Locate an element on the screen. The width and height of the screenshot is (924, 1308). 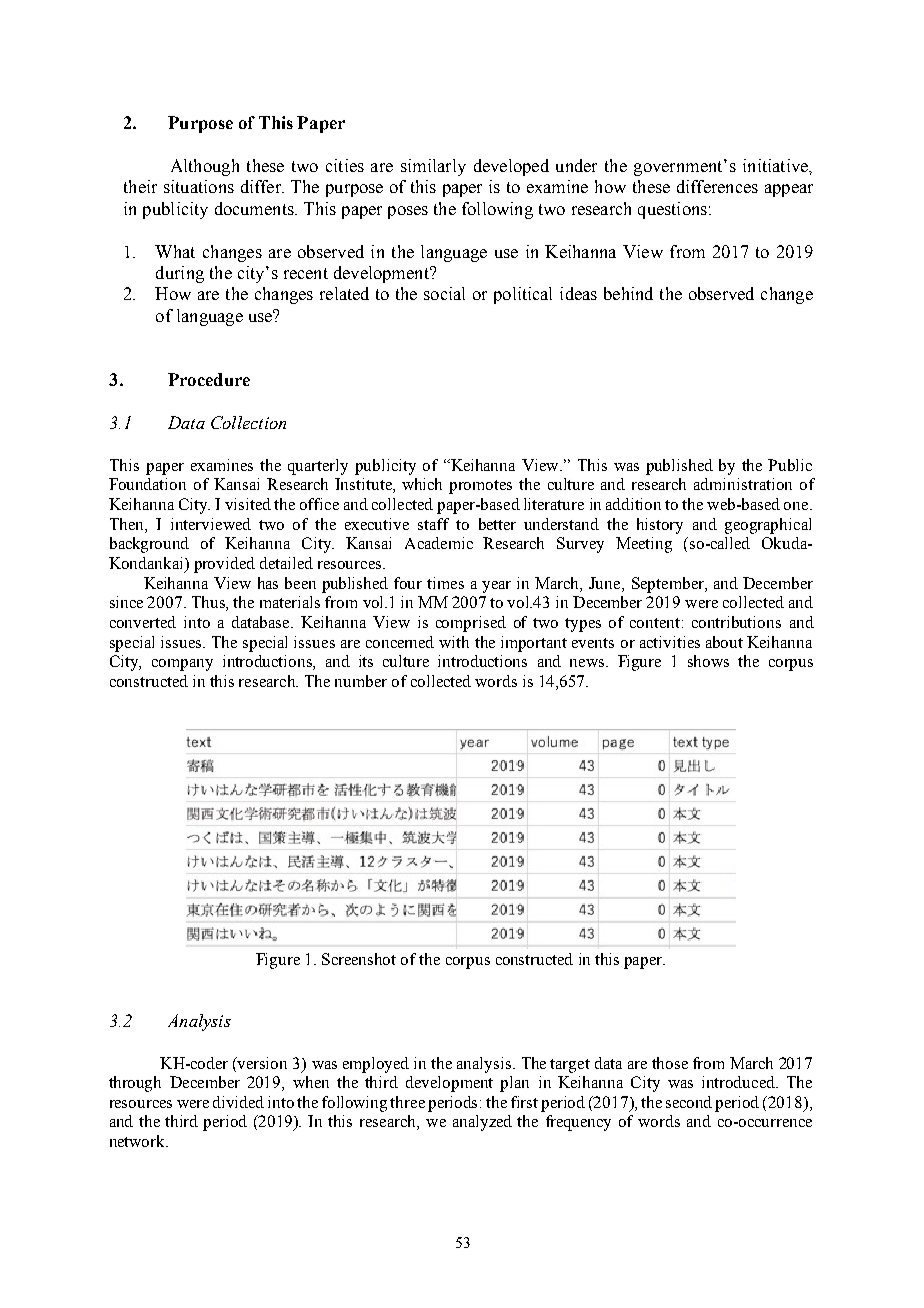
situations is located at coordinates (199, 186).
